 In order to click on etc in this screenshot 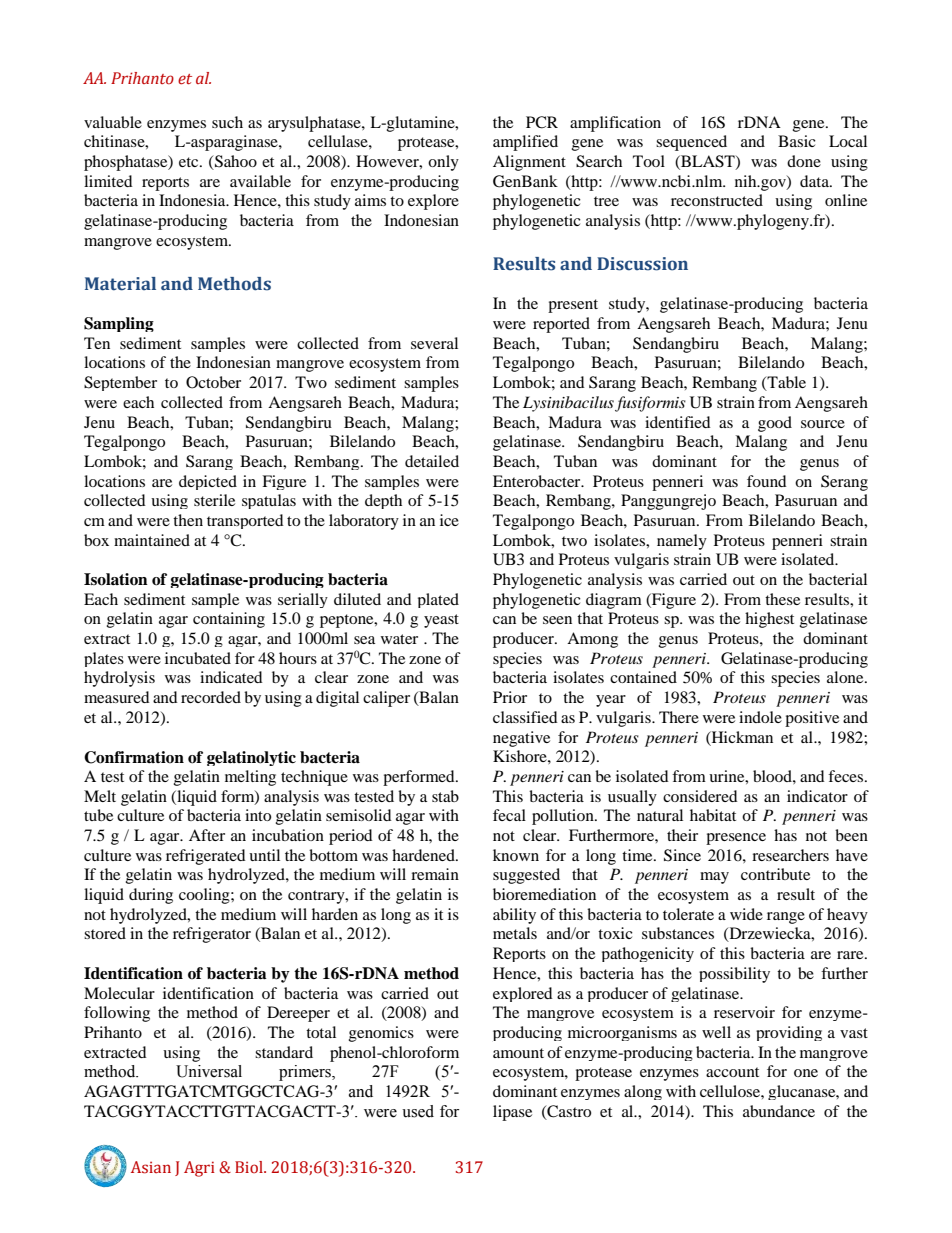, I will do `click(190, 162)`.
